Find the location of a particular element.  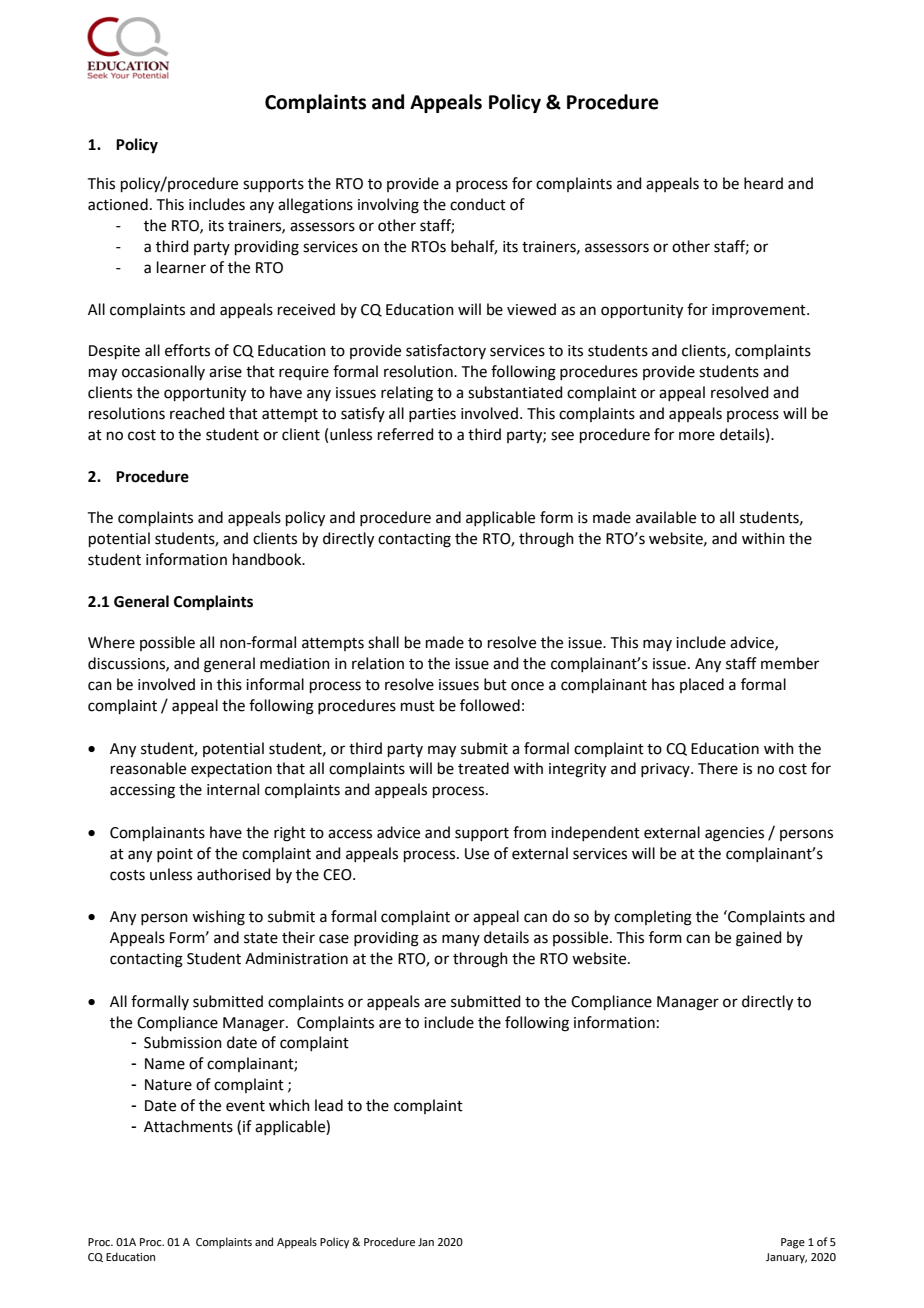

lead is located at coordinates (329, 1105).
